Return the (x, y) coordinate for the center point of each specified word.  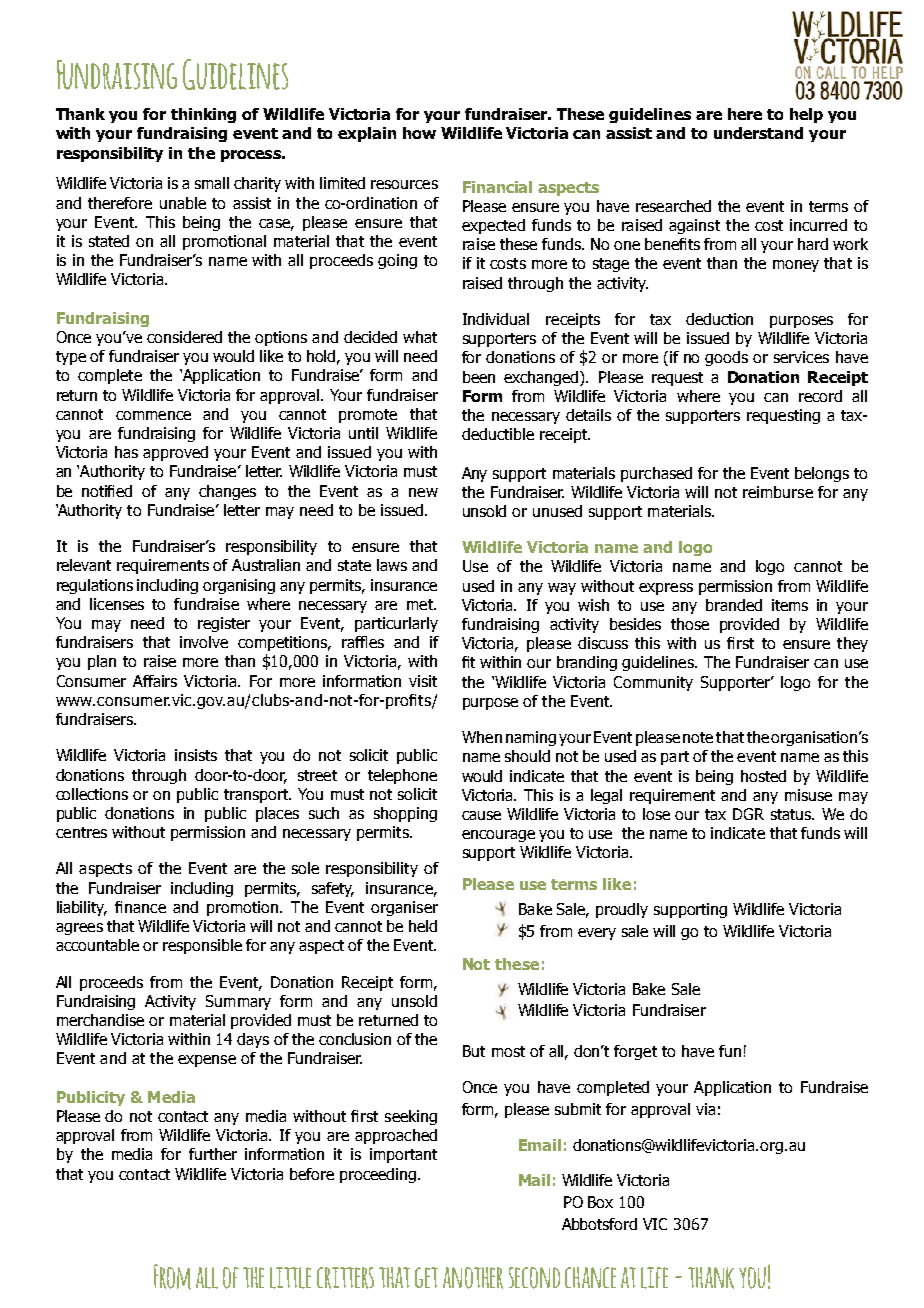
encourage (498, 836)
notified (107, 491)
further (213, 1154)
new (423, 492)
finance (140, 907)
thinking (203, 115)
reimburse (778, 492)
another (473, 1278)
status (792, 814)
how (419, 133)
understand (758, 133)
